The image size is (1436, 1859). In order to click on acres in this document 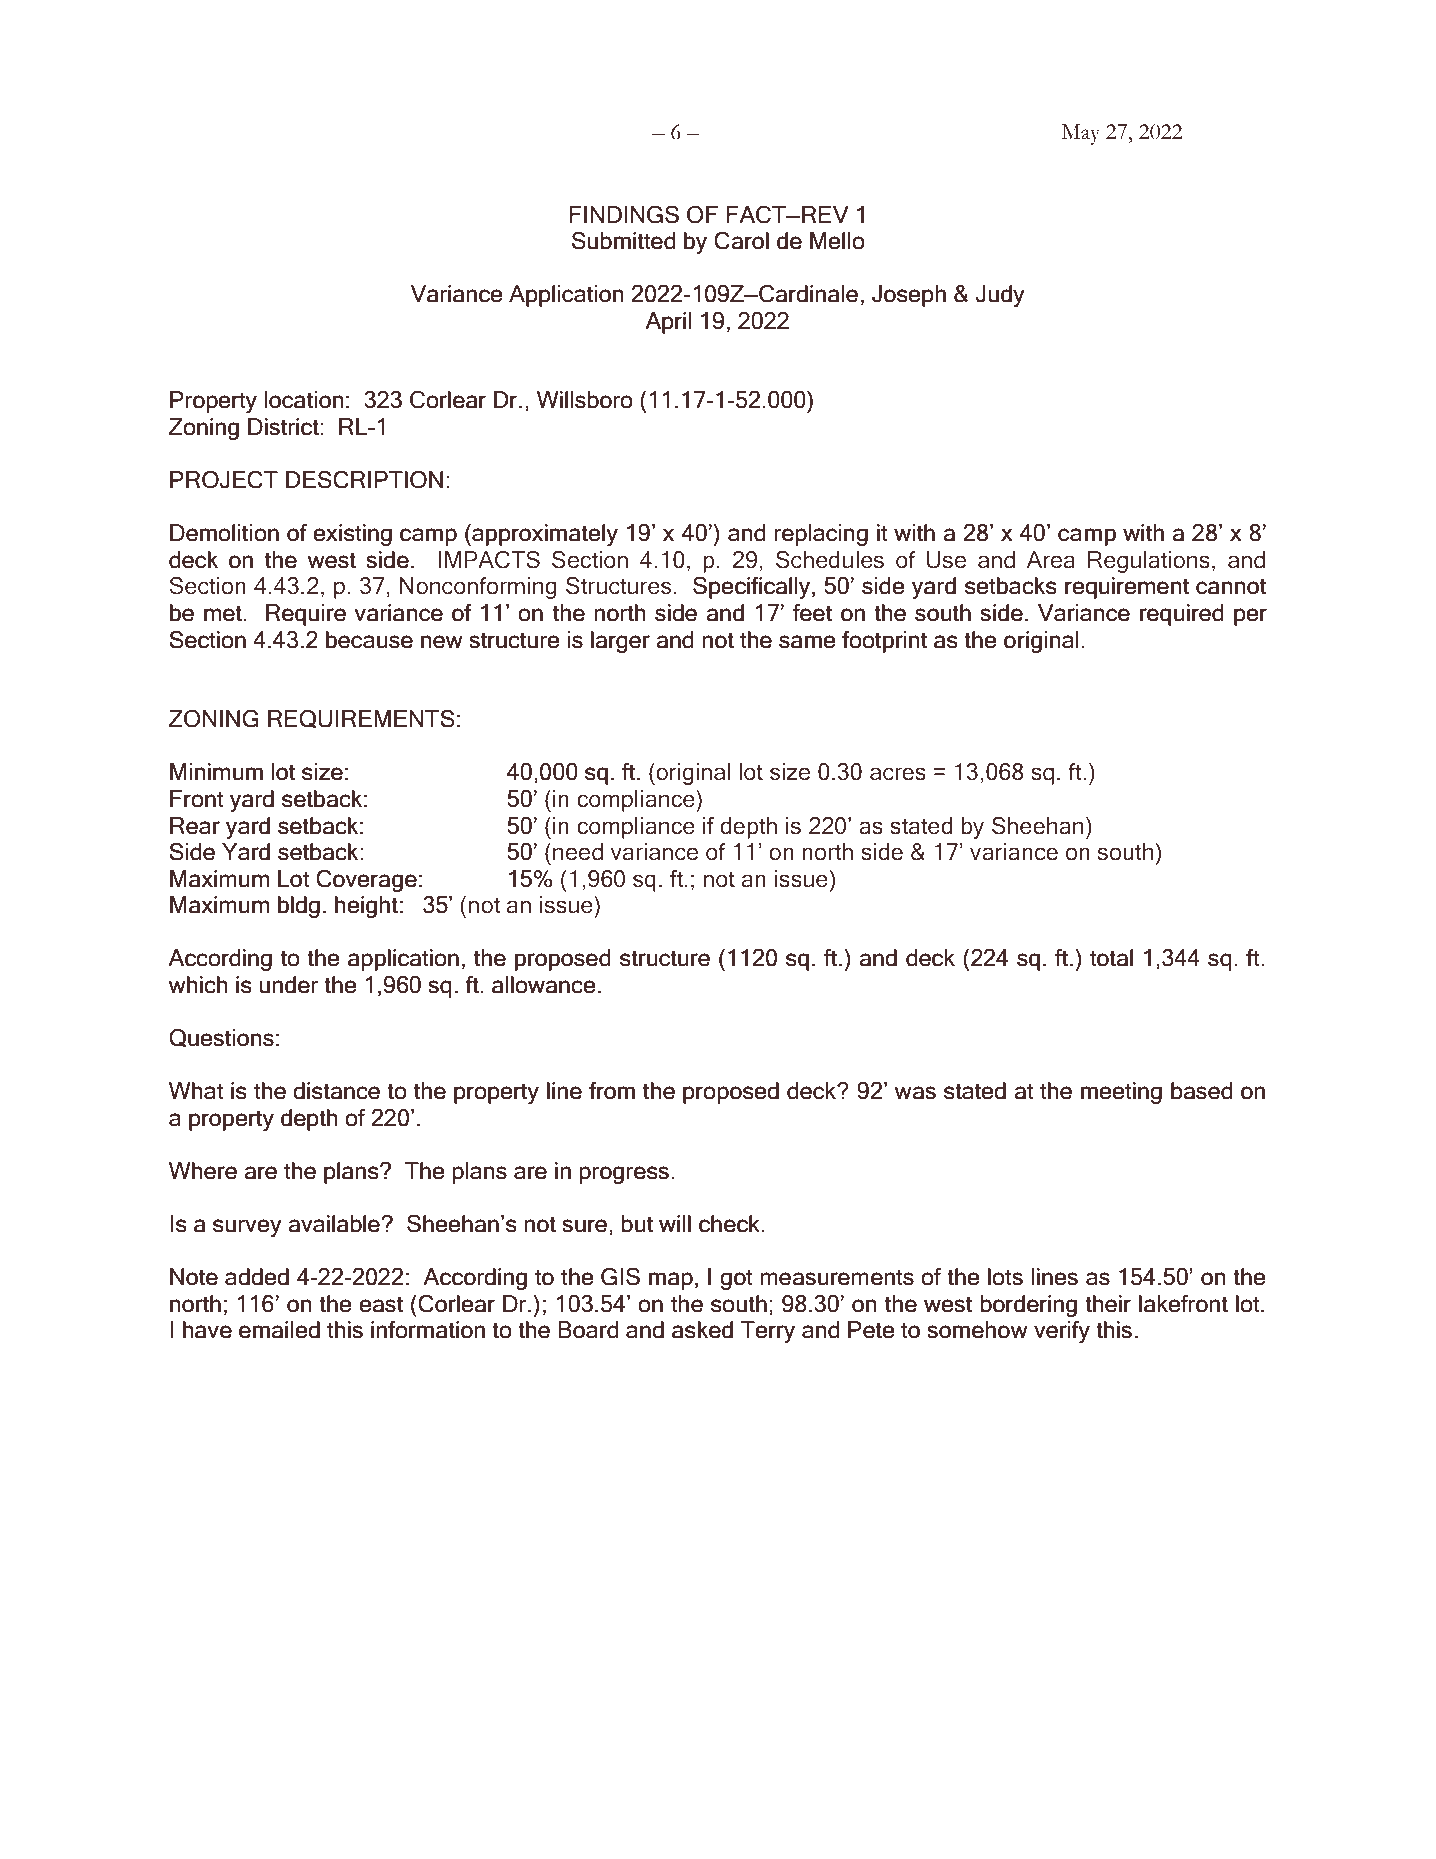, I will do `click(898, 774)`.
